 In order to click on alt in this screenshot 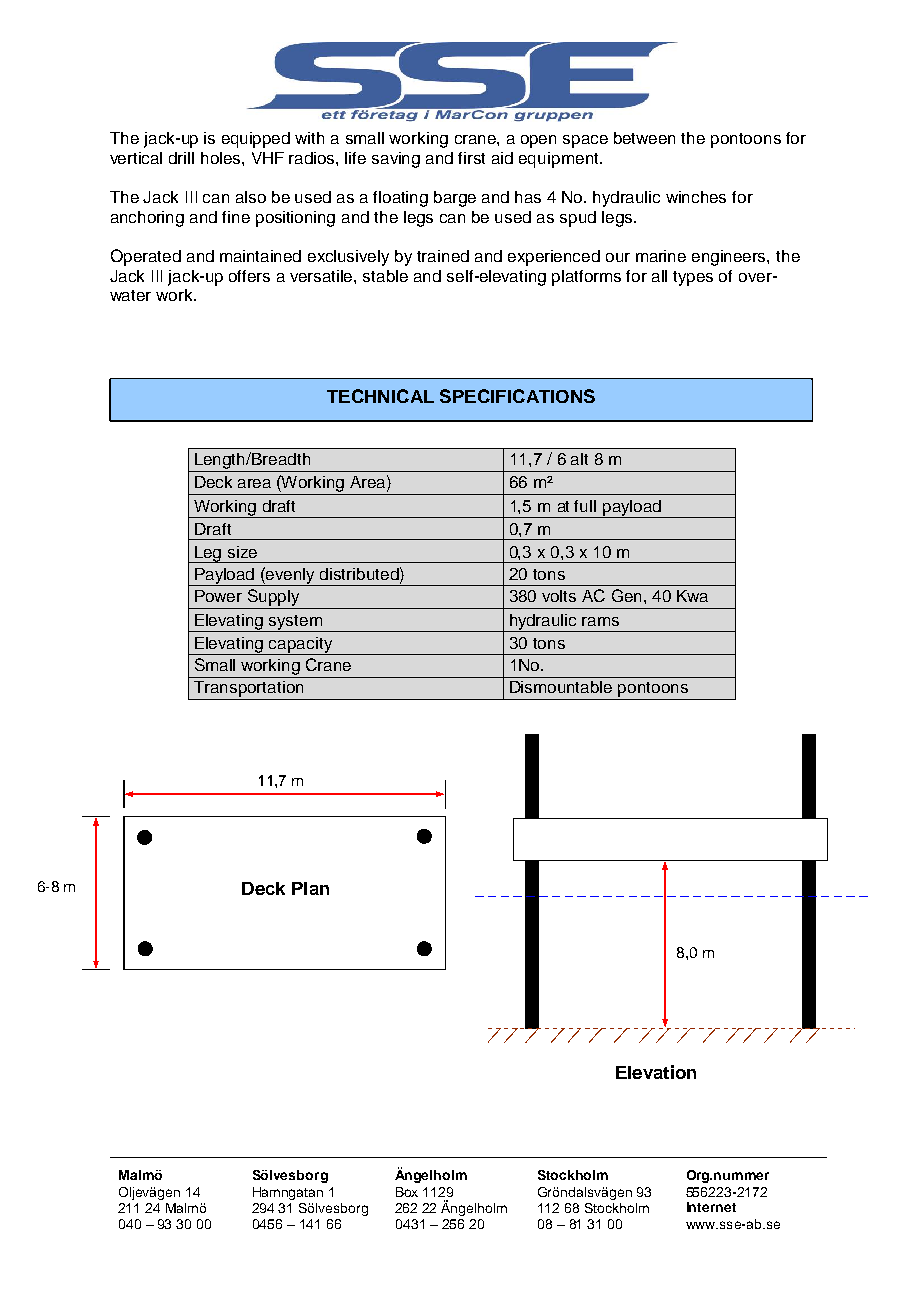, I will do `click(579, 459)`.
